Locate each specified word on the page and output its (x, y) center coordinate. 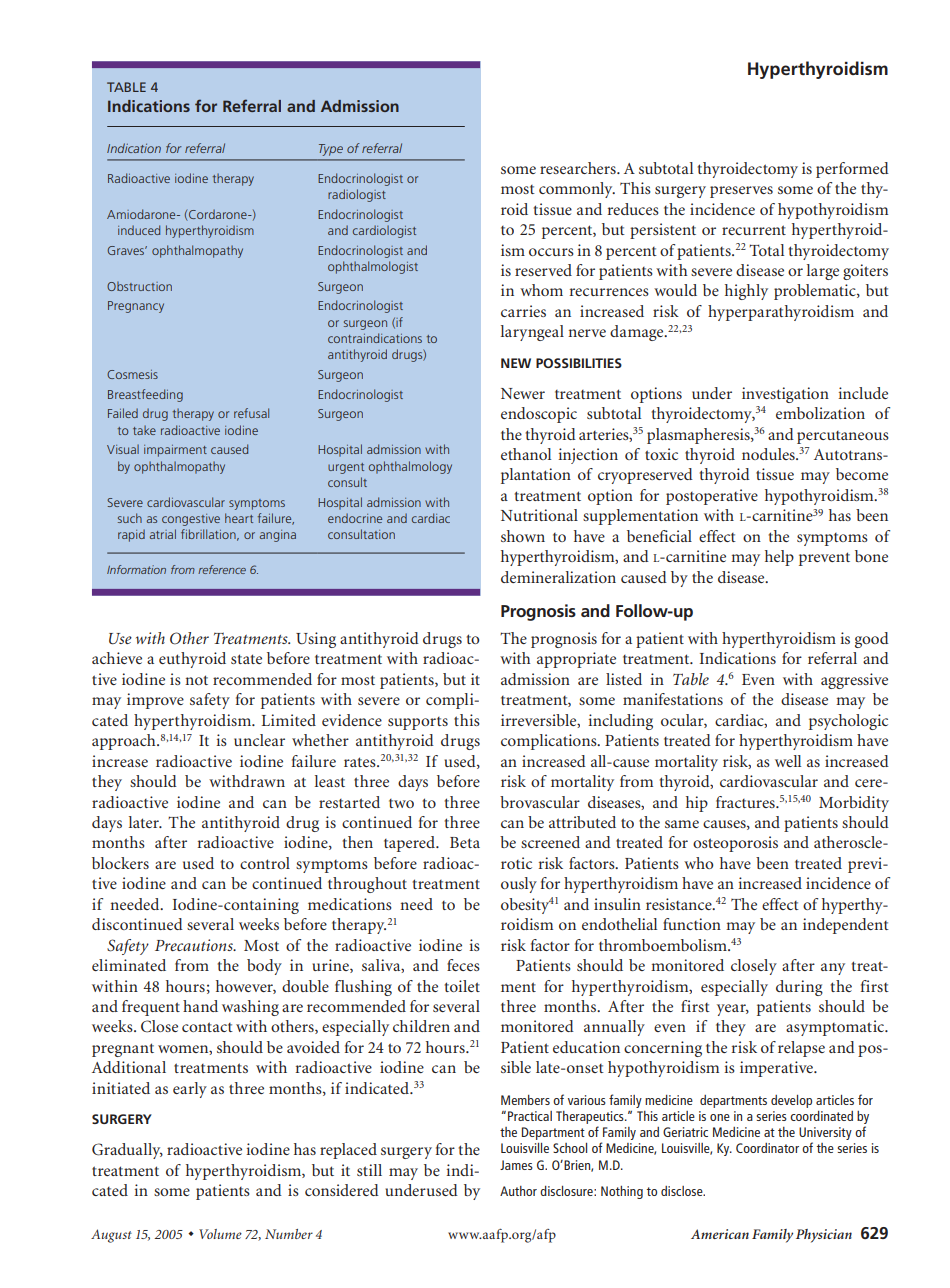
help (779, 558)
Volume (220, 1234)
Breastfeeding (145, 395)
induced (139, 230)
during (799, 988)
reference (222, 569)
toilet (462, 986)
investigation (785, 395)
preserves (741, 192)
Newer (523, 393)
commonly (577, 190)
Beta (465, 842)
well (788, 761)
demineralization (558, 577)
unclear (259, 740)
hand (200, 1006)
